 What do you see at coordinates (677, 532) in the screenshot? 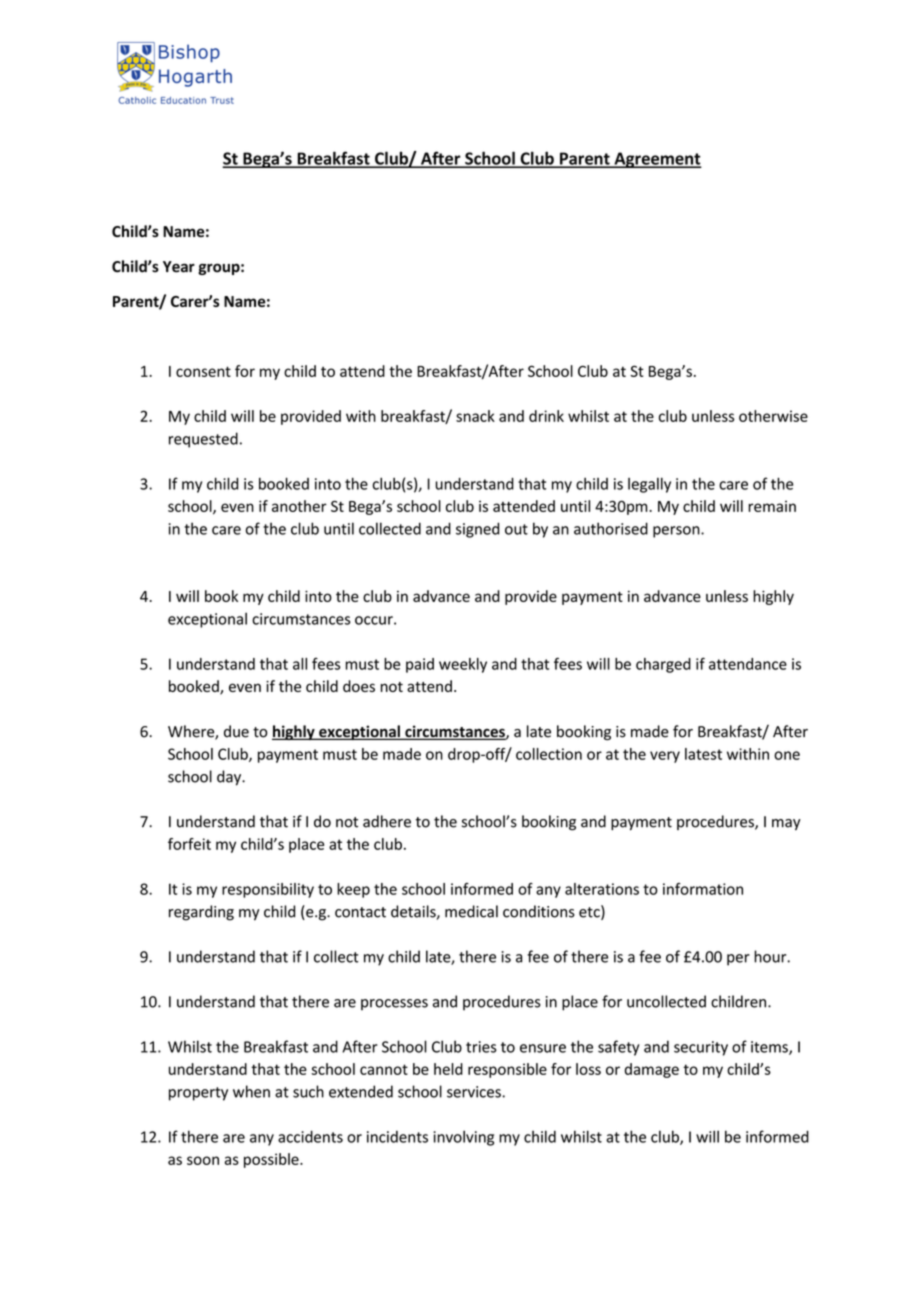
I see `person` at bounding box center [677, 532].
